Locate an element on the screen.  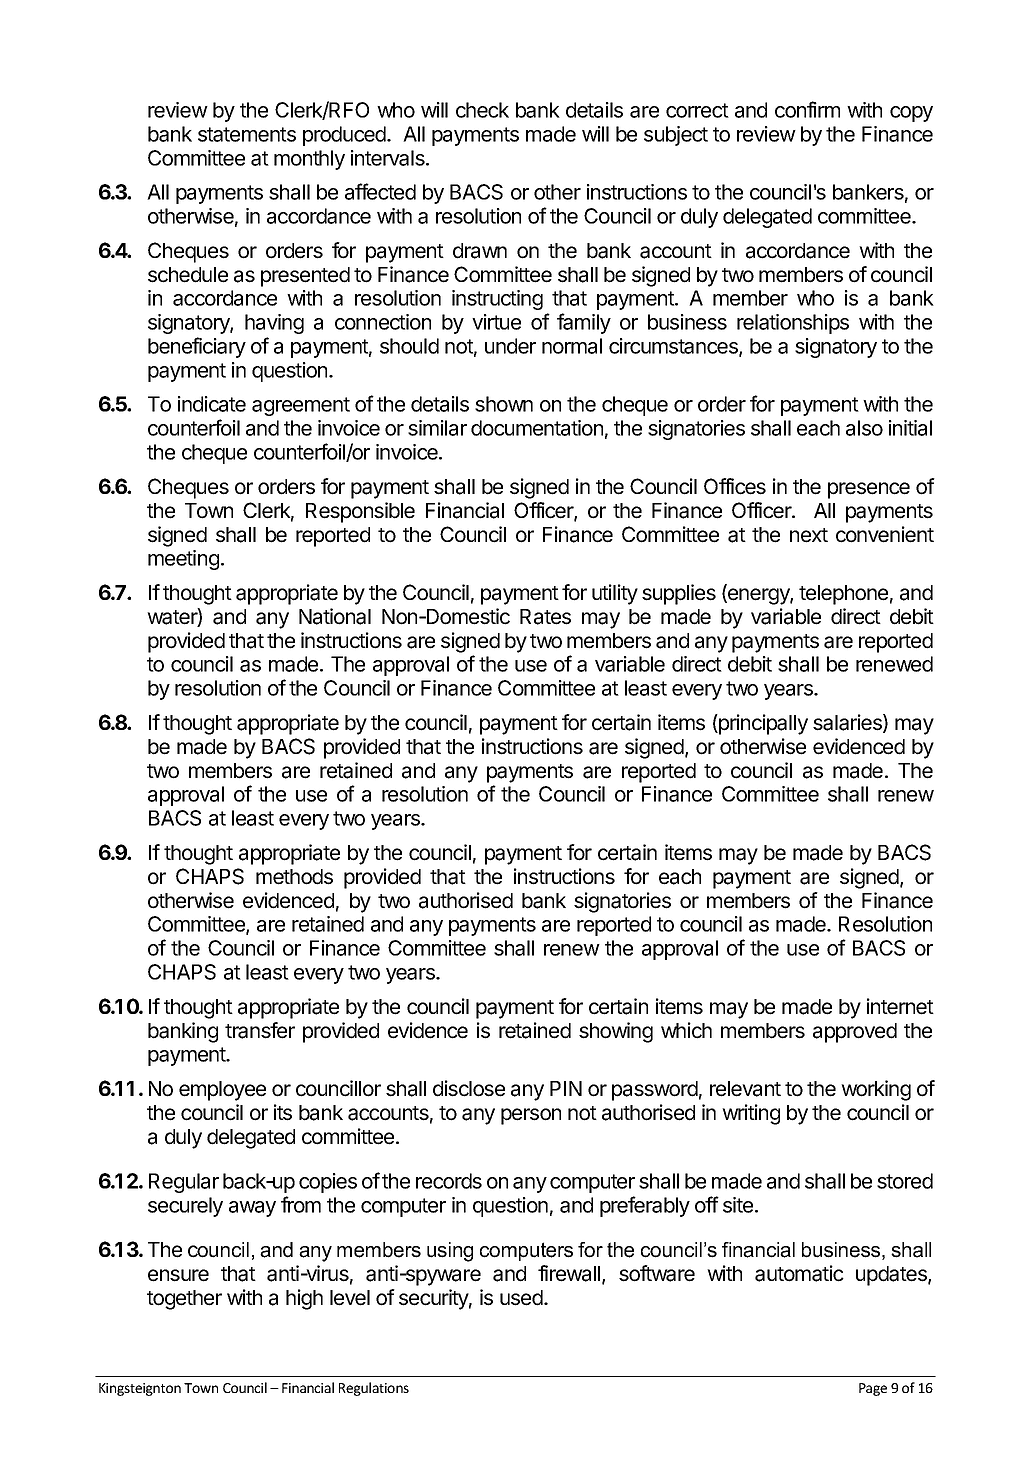
also is located at coordinates (864, 428).
